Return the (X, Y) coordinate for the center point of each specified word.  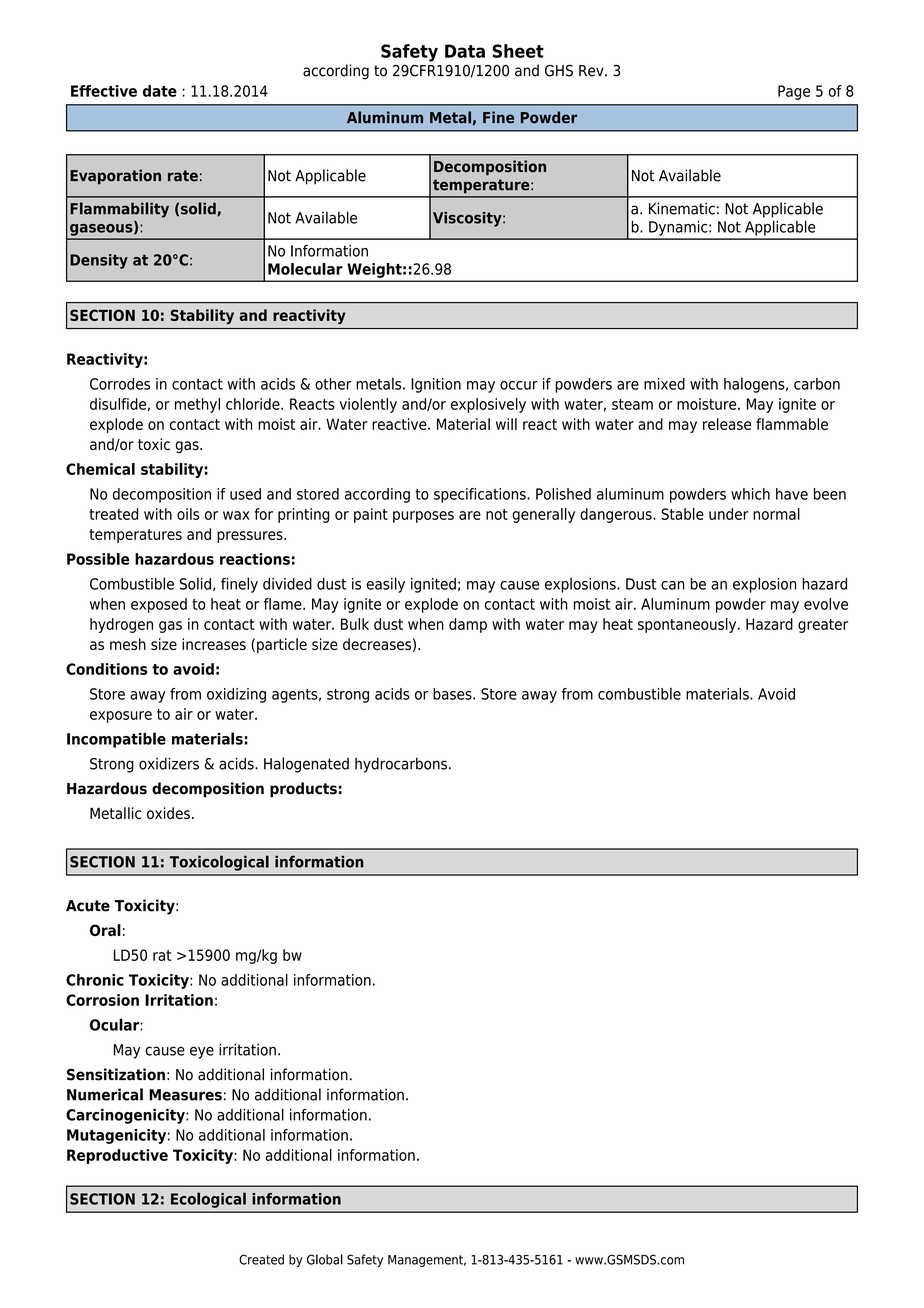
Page (794, 92)
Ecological (208, 1200)
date (160, 91)
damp (468, 625)
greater (823, 626)
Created (261, 1259)
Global (325, 1259)
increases (214, 644)
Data (465, 51)
